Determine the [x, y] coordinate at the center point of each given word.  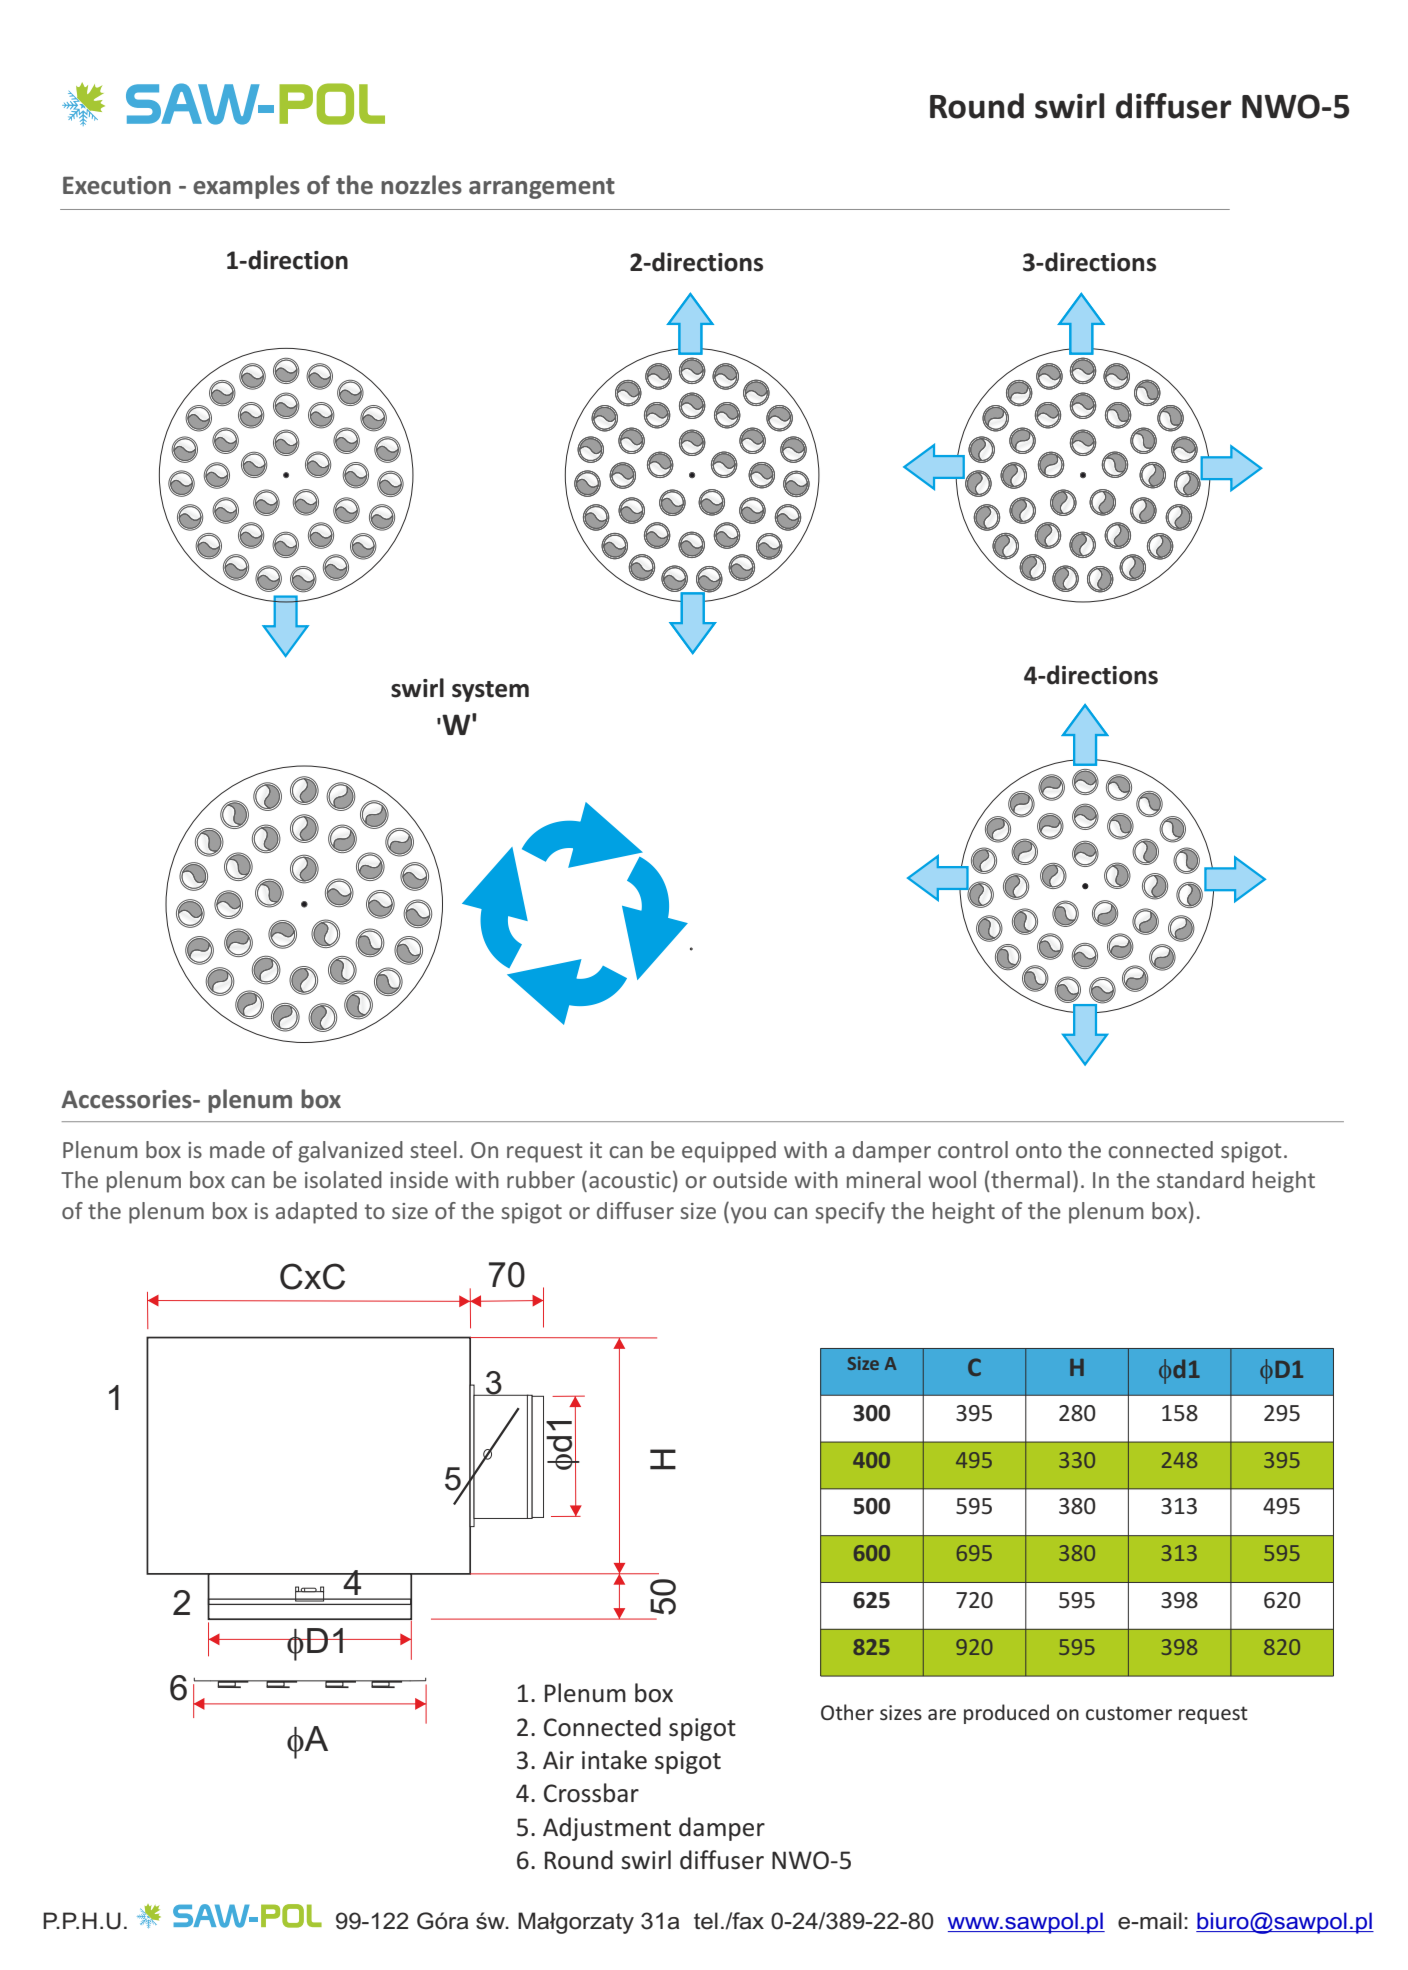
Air [558, 1760]
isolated [343, 1179]
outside [750, 1179]
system [490, 691]
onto [1039, 1150]
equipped [729, 1152]
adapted [316, 1213]
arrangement [542, 188]
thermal [1029, 1179]
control [973, 1149]
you [747, 1215]
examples [246, 187]
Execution [117, 185]
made [237, 1149]
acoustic [630, 1180]
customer [1129, 1713]
